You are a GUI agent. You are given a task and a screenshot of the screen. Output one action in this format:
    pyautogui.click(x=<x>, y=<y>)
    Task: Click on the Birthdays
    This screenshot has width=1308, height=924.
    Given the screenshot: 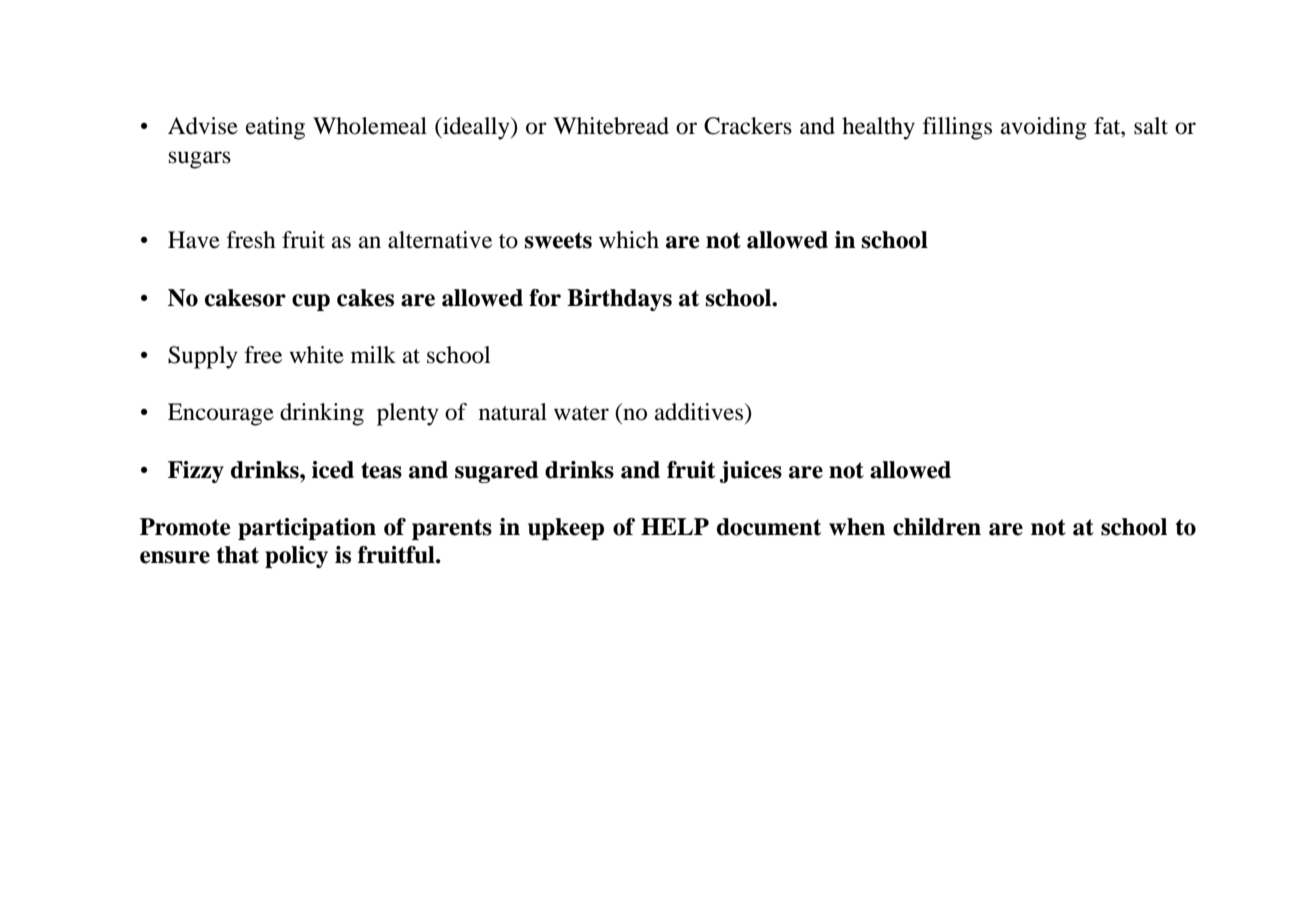 What is the action you would take?
    pyautogui.click(x=619, y=300)
